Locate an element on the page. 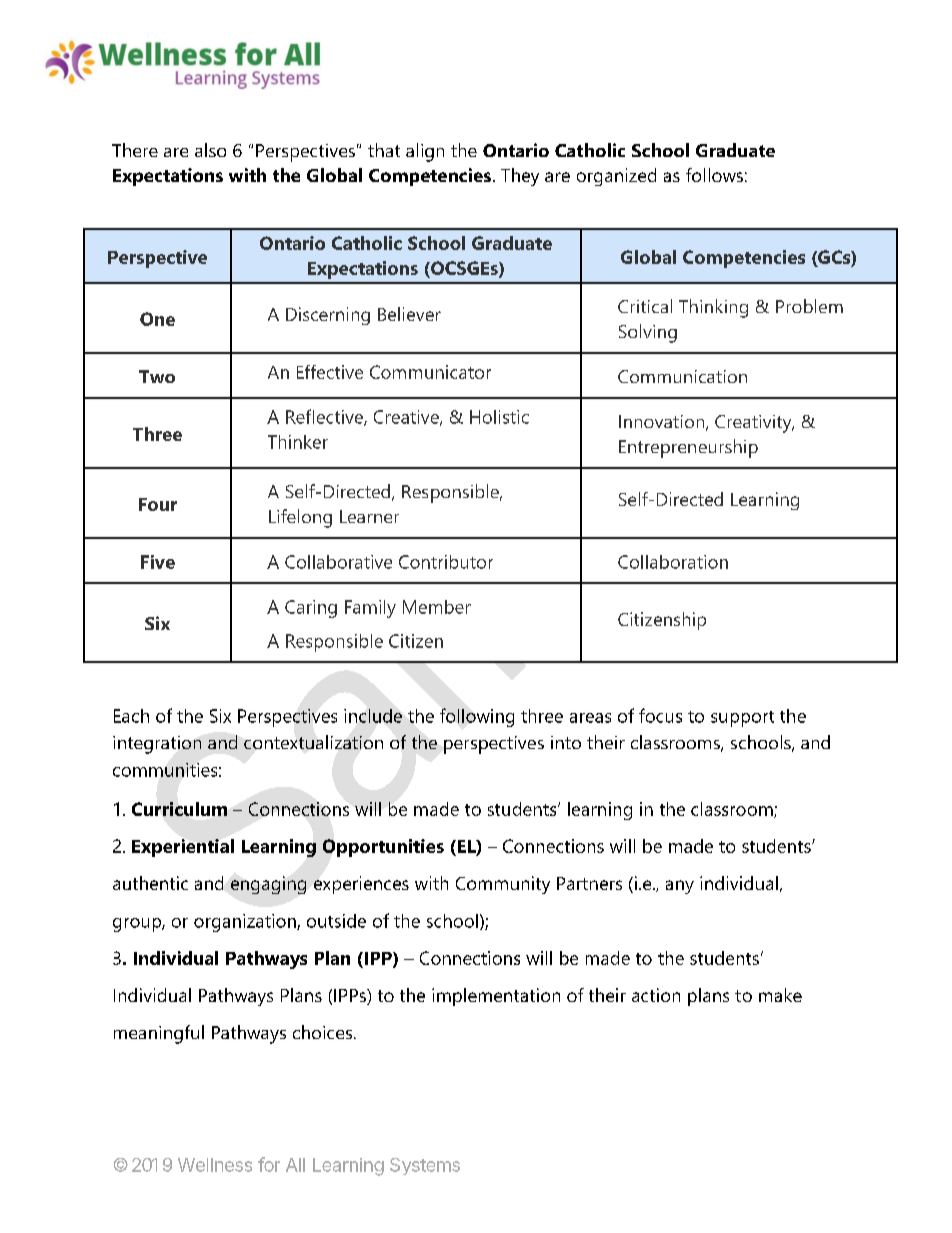 This document has height=1233, width=952. Curriculum is located at coordinates (179, 809).
